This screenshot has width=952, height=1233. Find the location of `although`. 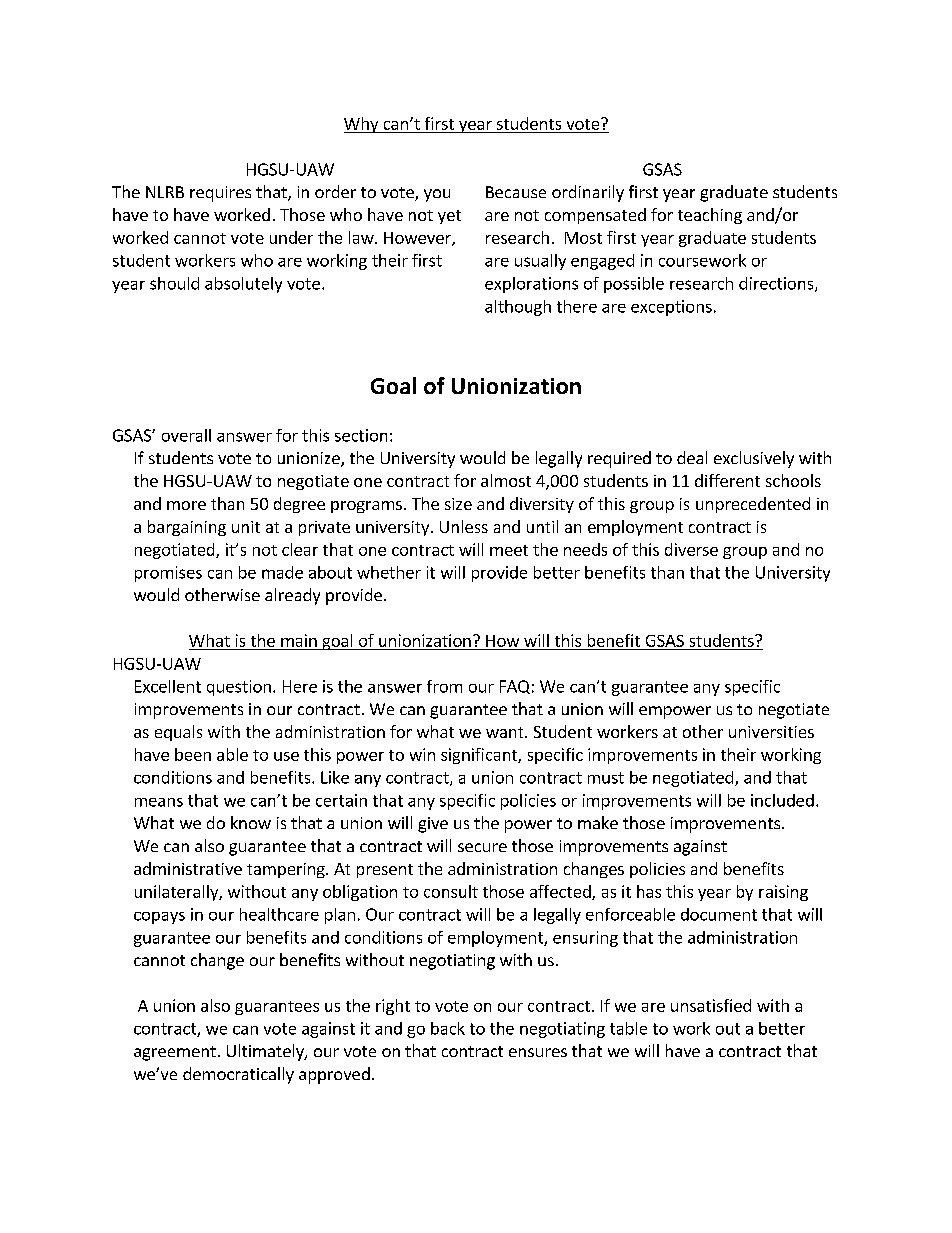

although is located at coordinates (518, 308).
